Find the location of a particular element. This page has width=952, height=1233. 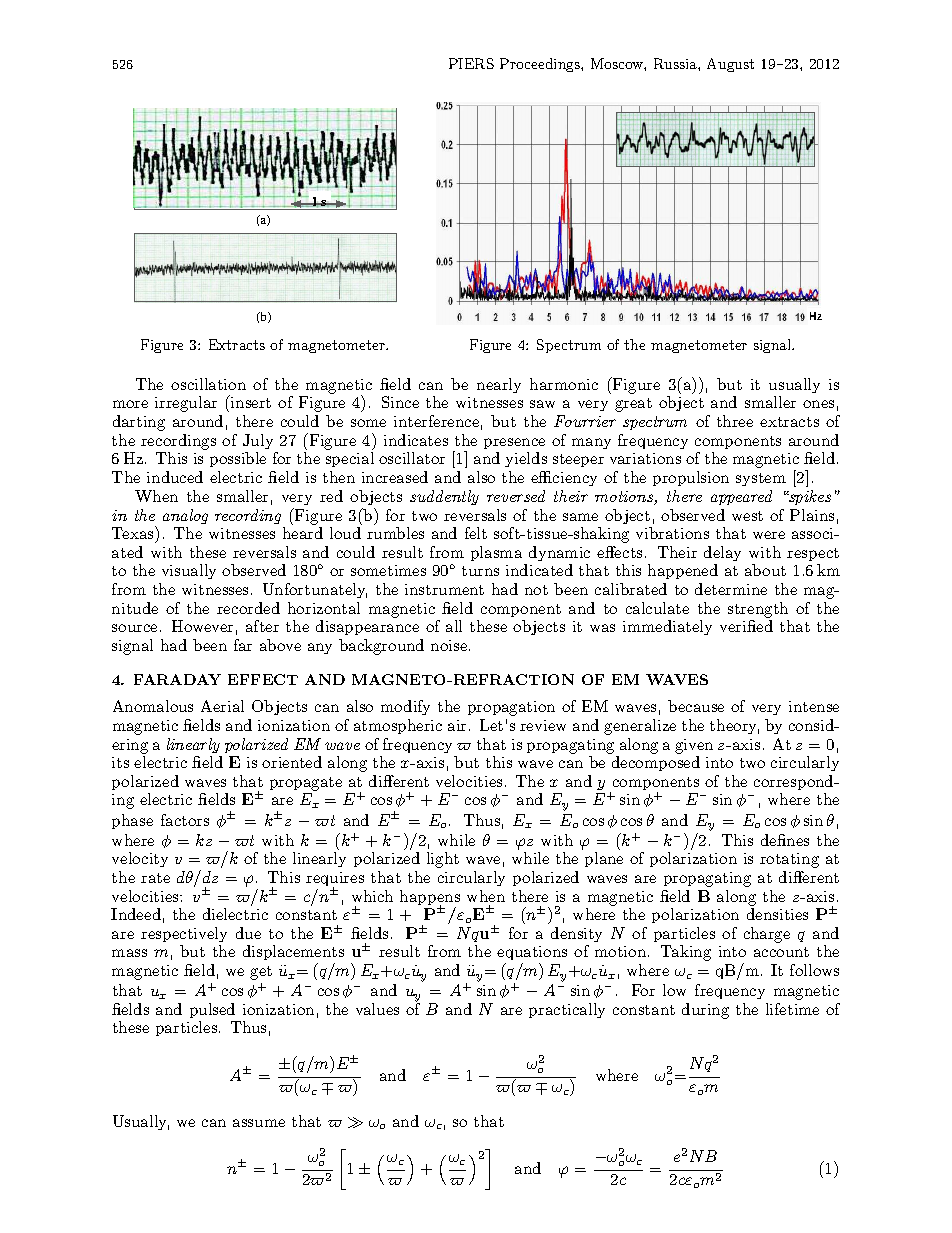

defines is located at coordinates (785, 840).
